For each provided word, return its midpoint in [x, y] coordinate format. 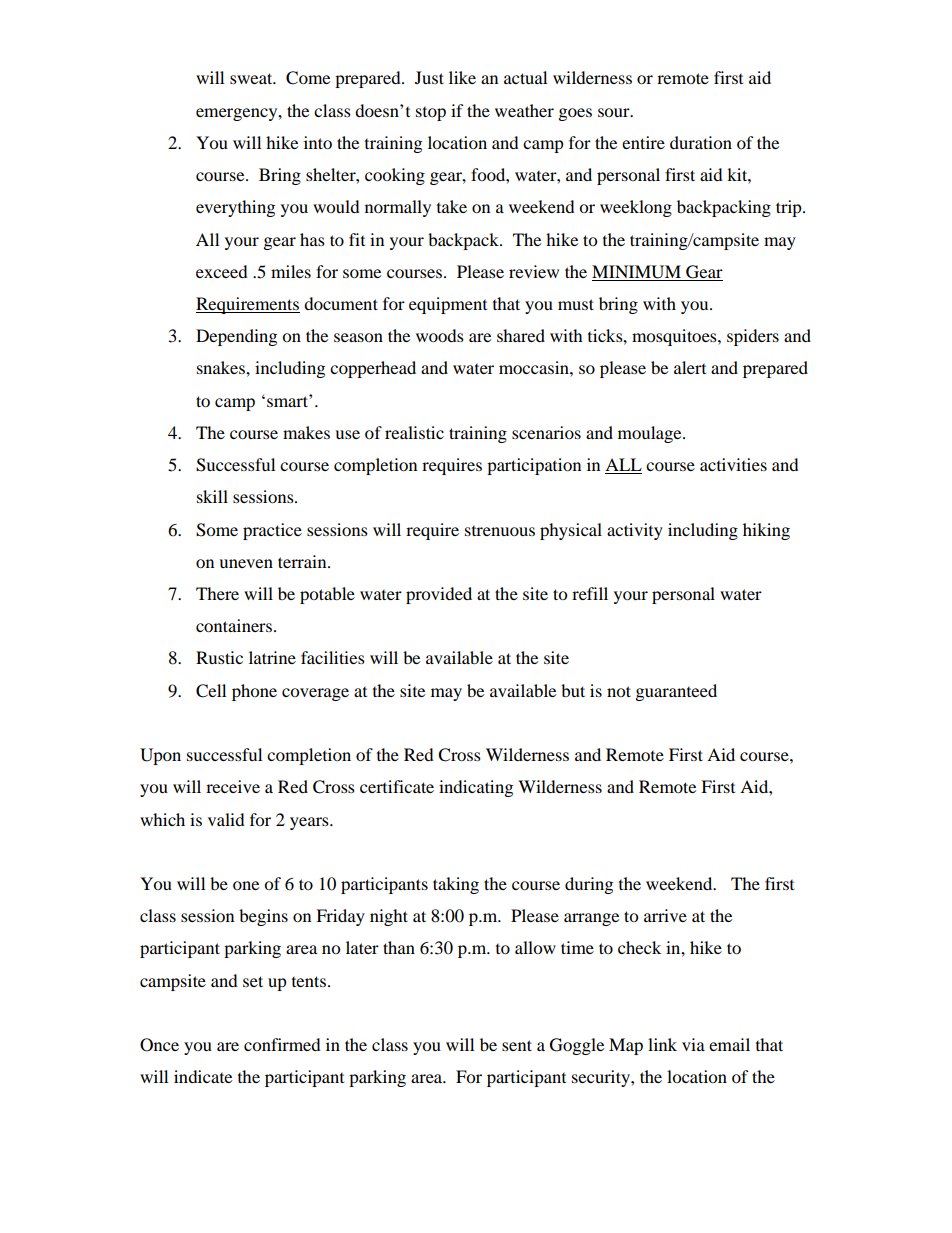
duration [701, 142]
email [729, 1044]
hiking [766, 531]
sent [517, 1045]
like [462, 77]
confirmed [282, 1044]
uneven [246, 563]
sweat [252, 78]
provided [439, 595]
